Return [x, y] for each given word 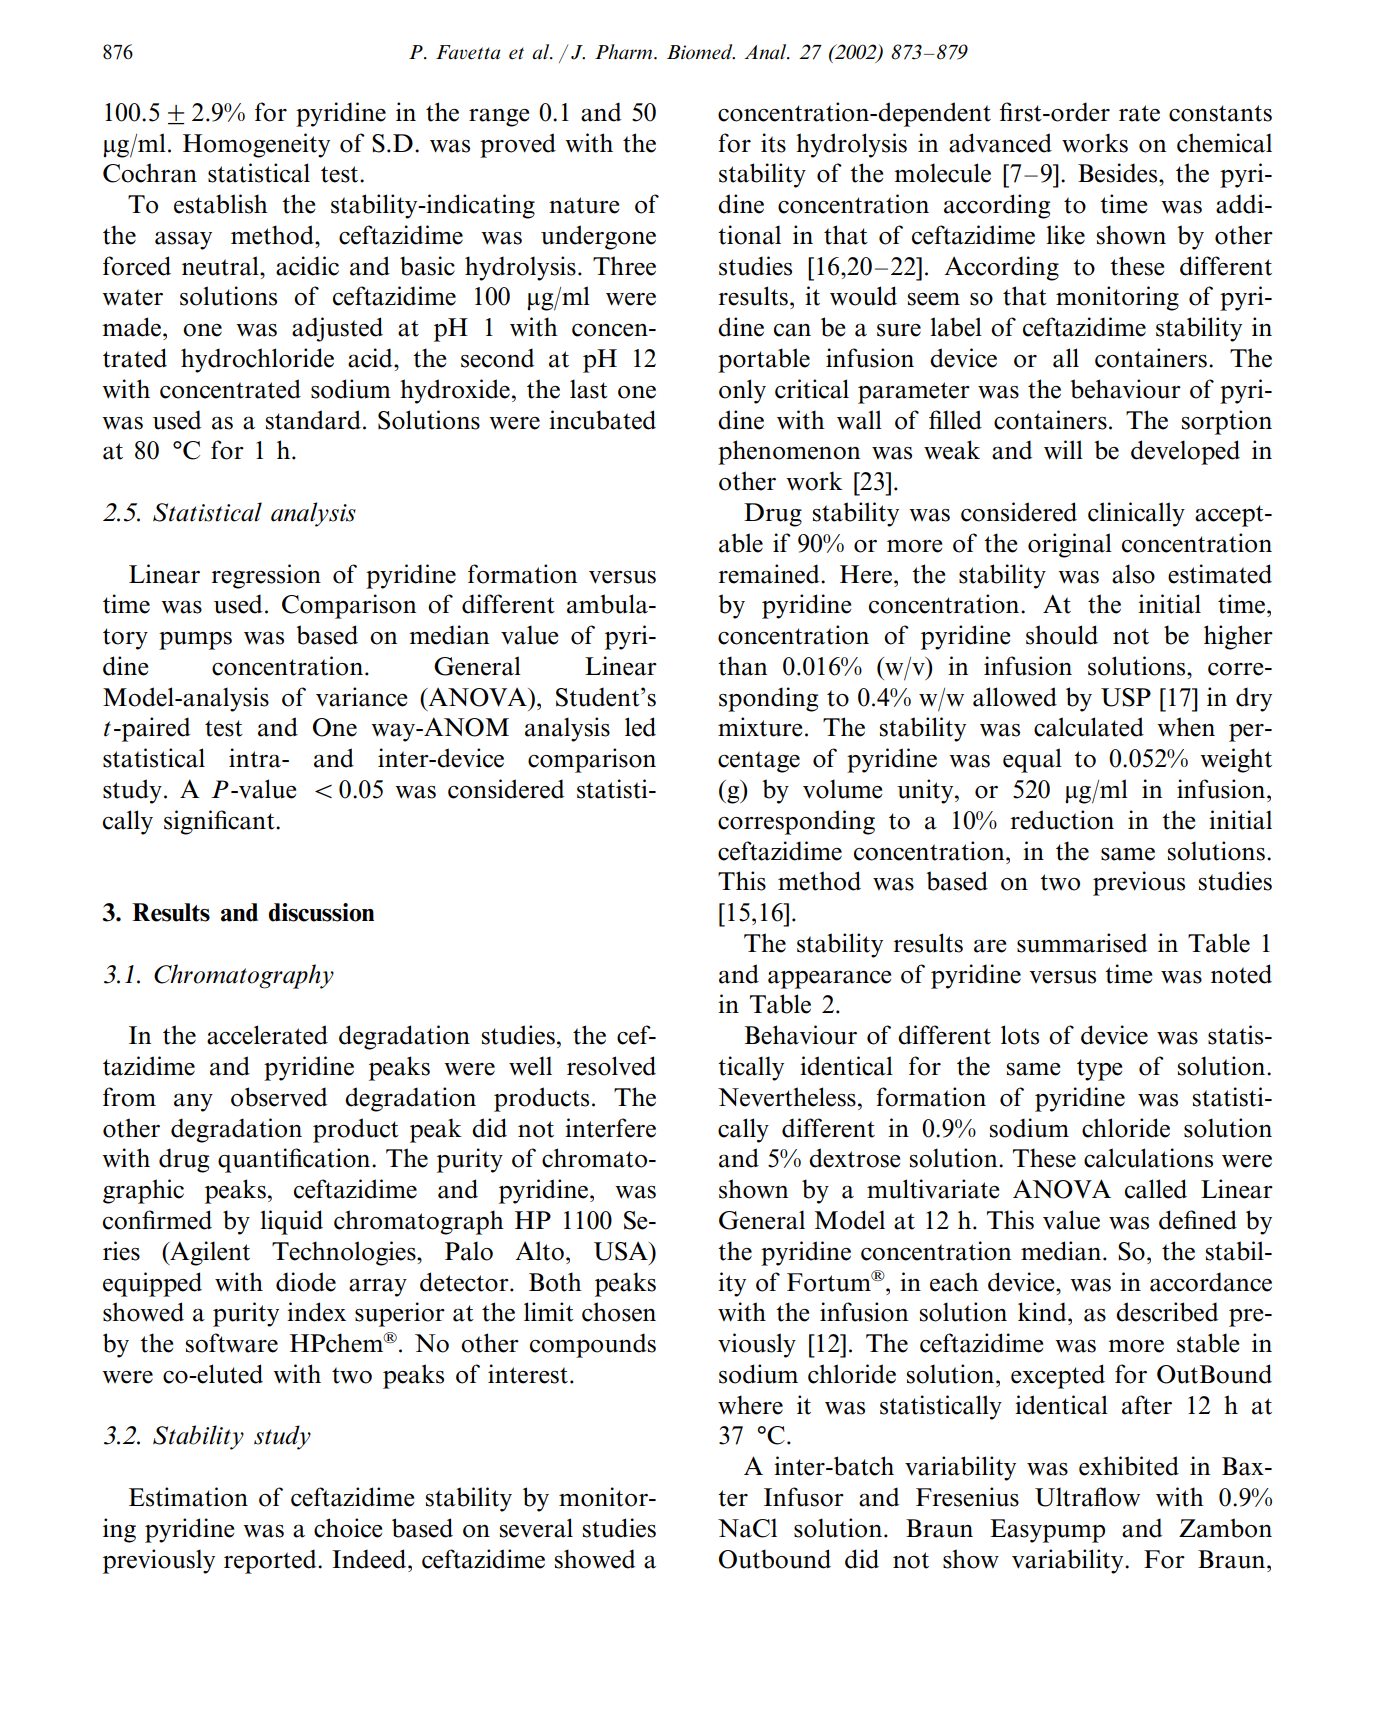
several [536, 1528]
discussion [321, 912]
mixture [760, 727]
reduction [1062, 820]
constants [1220, 113]
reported [271, 1561]
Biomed [701, 52]
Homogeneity [256, 145]
